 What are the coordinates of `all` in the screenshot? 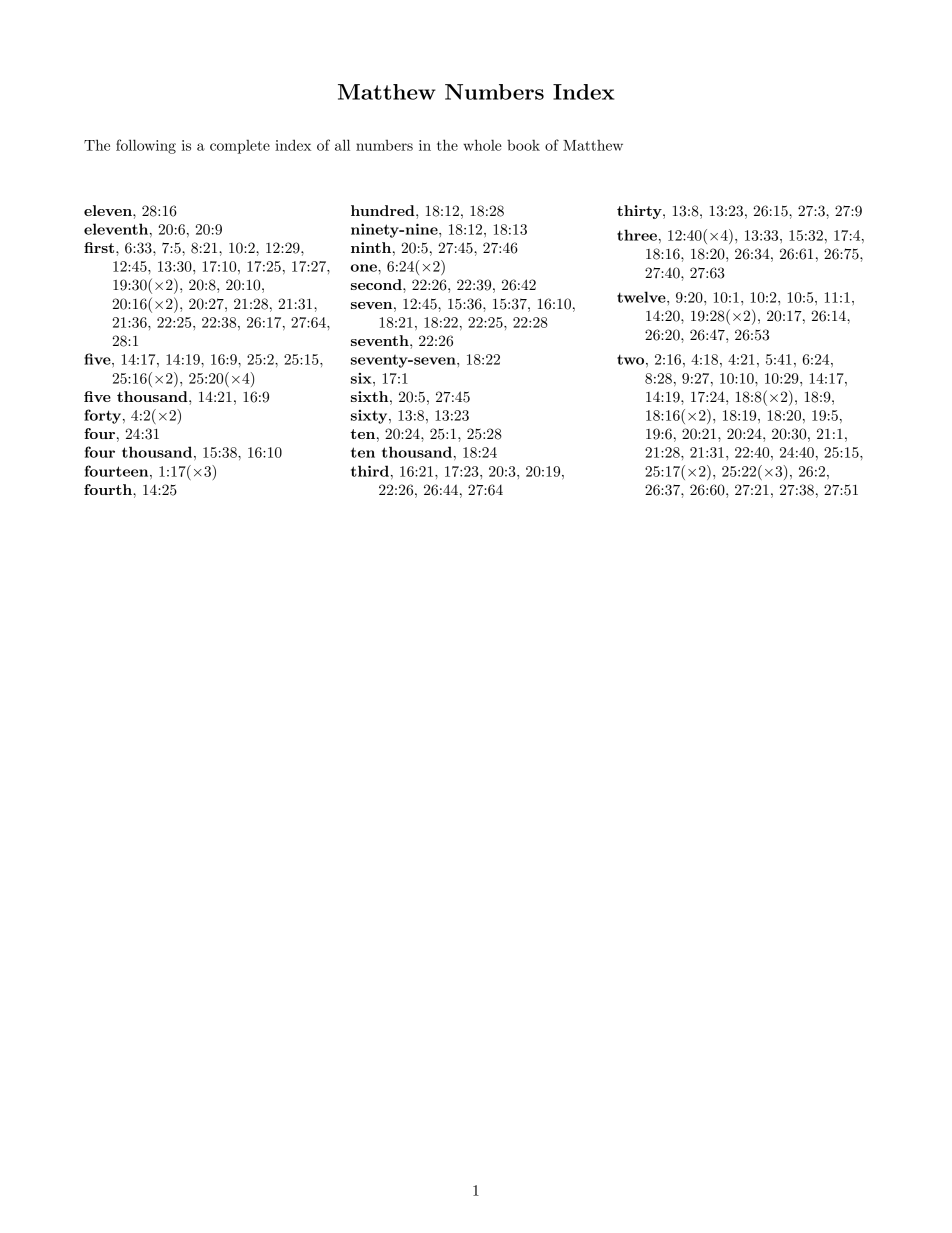 It's located at (342, 145).
